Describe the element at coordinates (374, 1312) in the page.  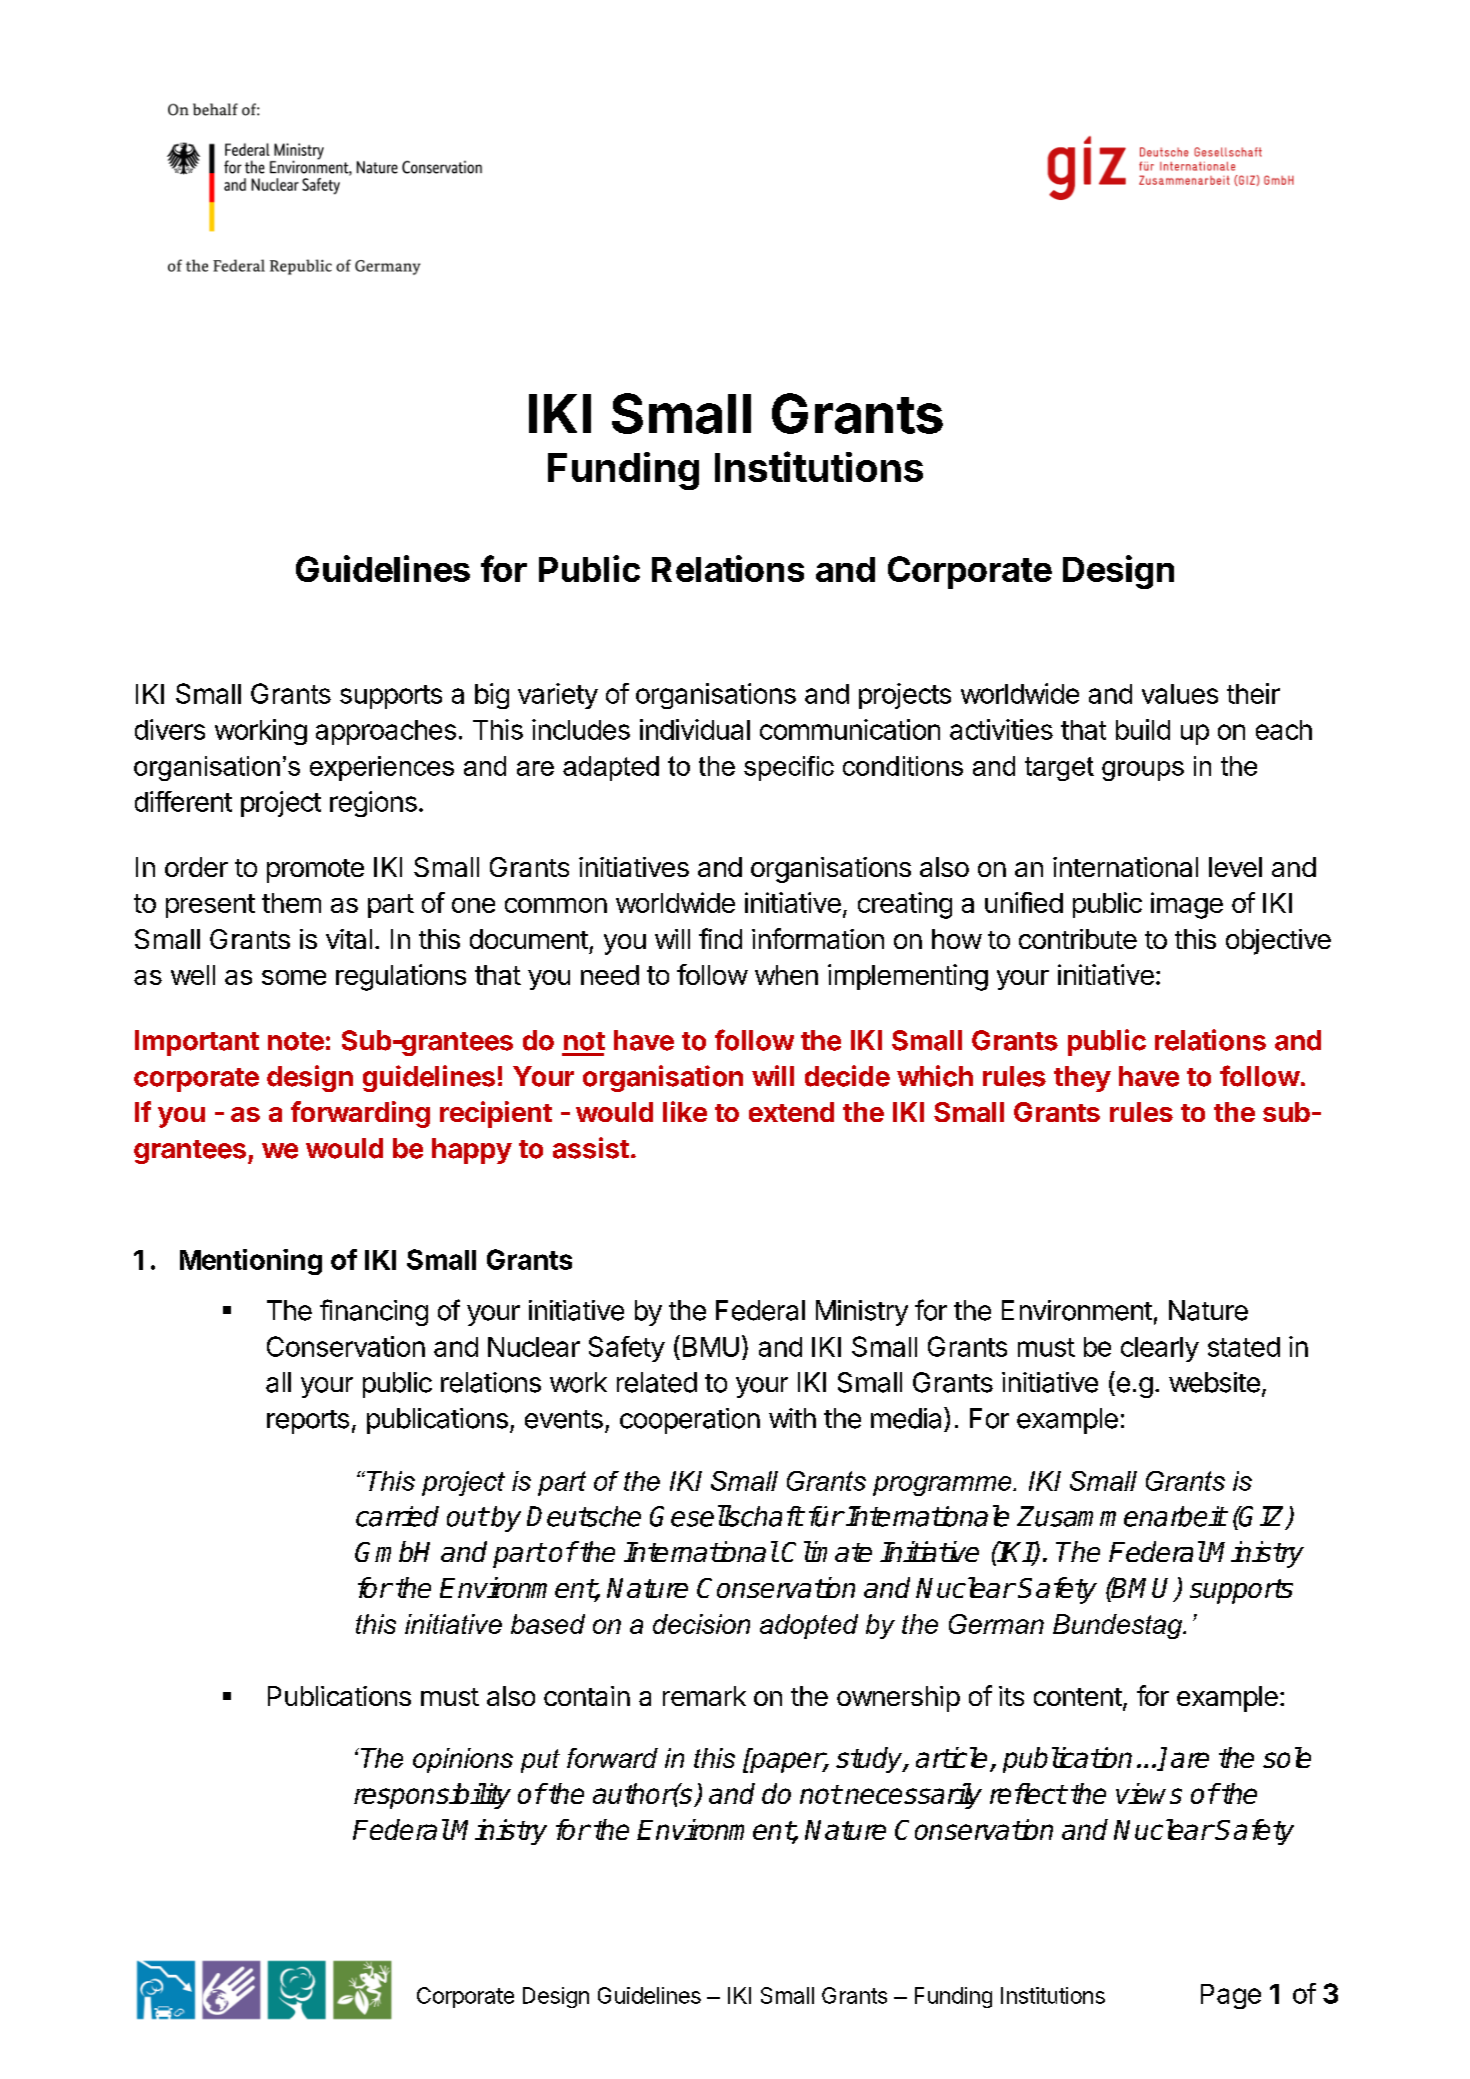
I see `financing` at that location.
